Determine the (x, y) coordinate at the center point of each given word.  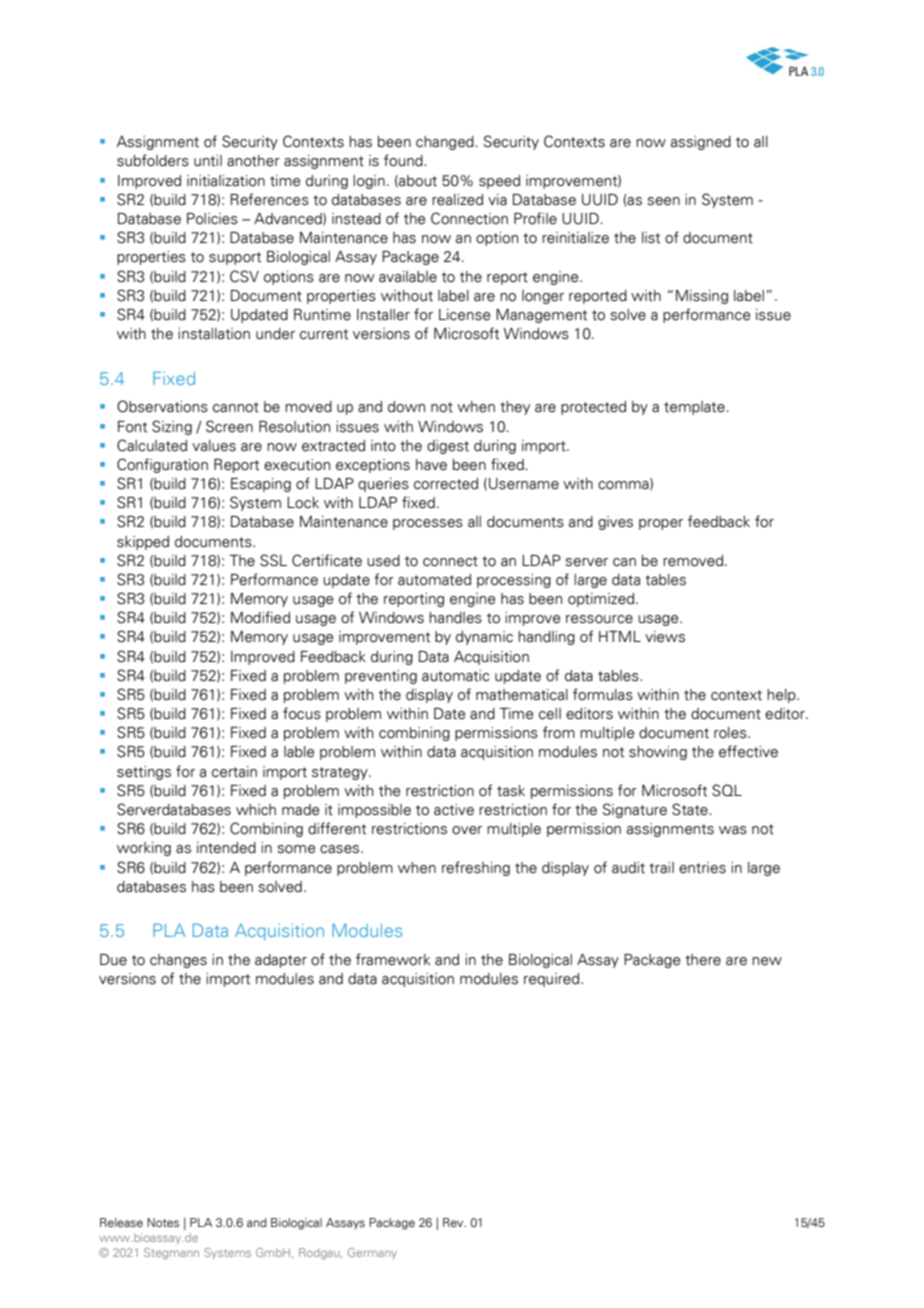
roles (731, 733)
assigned (701, 143)
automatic (455, 676)
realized (457, 200)
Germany (372, 1253)
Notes (163, 1222)
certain (234, 772)
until (208, 161)
